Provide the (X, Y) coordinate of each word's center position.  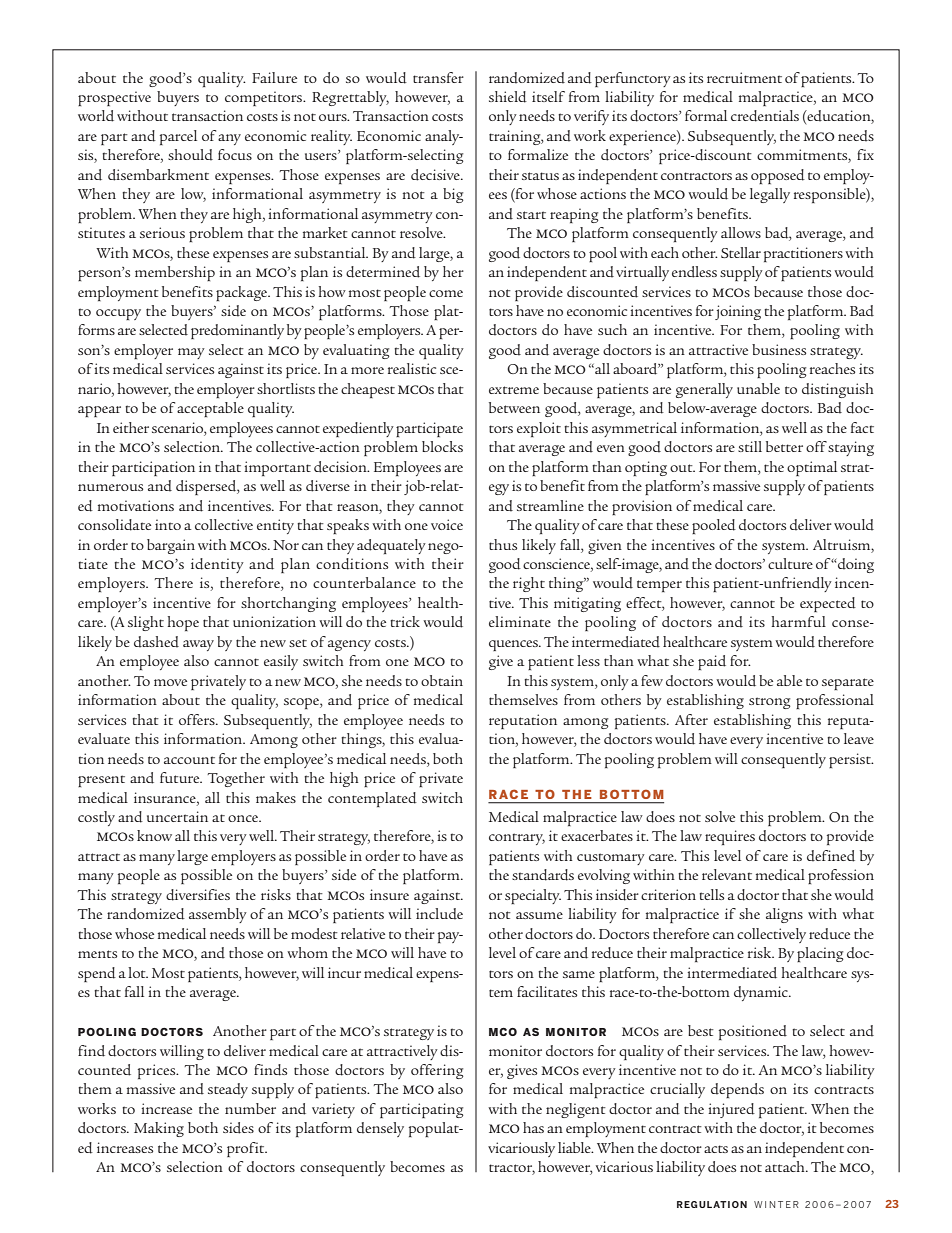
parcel (178, 137)
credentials (765, 116)
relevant (727, 874)
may (191, 353)
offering (437, 1071)
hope (183, 623)
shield (508, 97)
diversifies (198, 895)
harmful (798, 621)
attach (786, 1166)
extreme (514, 390)
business (779, 349)
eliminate (520, 621)
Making (159, 1129)
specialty (533, 896)
